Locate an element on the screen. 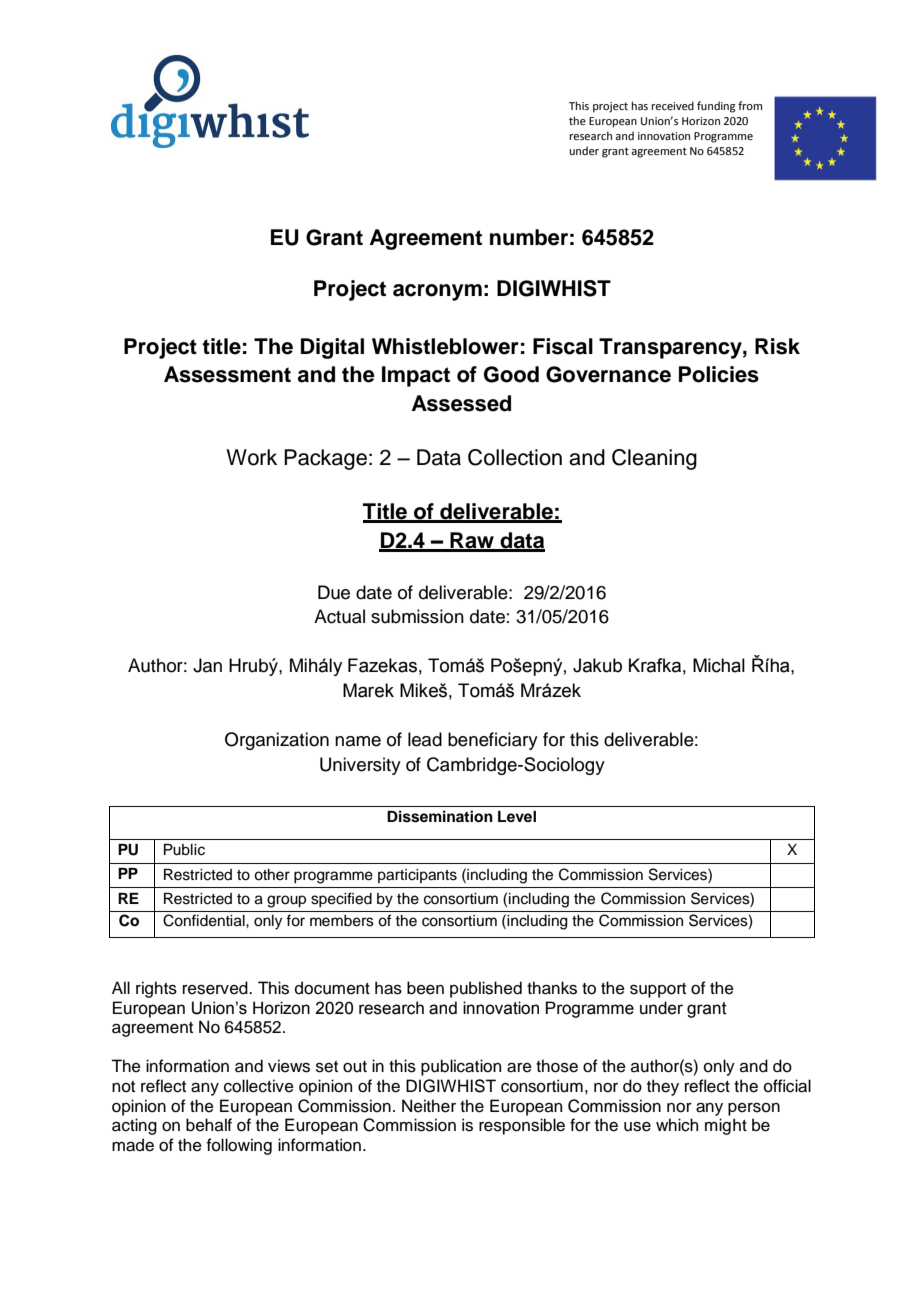  behalf is located at coordinates (209, 1125).
